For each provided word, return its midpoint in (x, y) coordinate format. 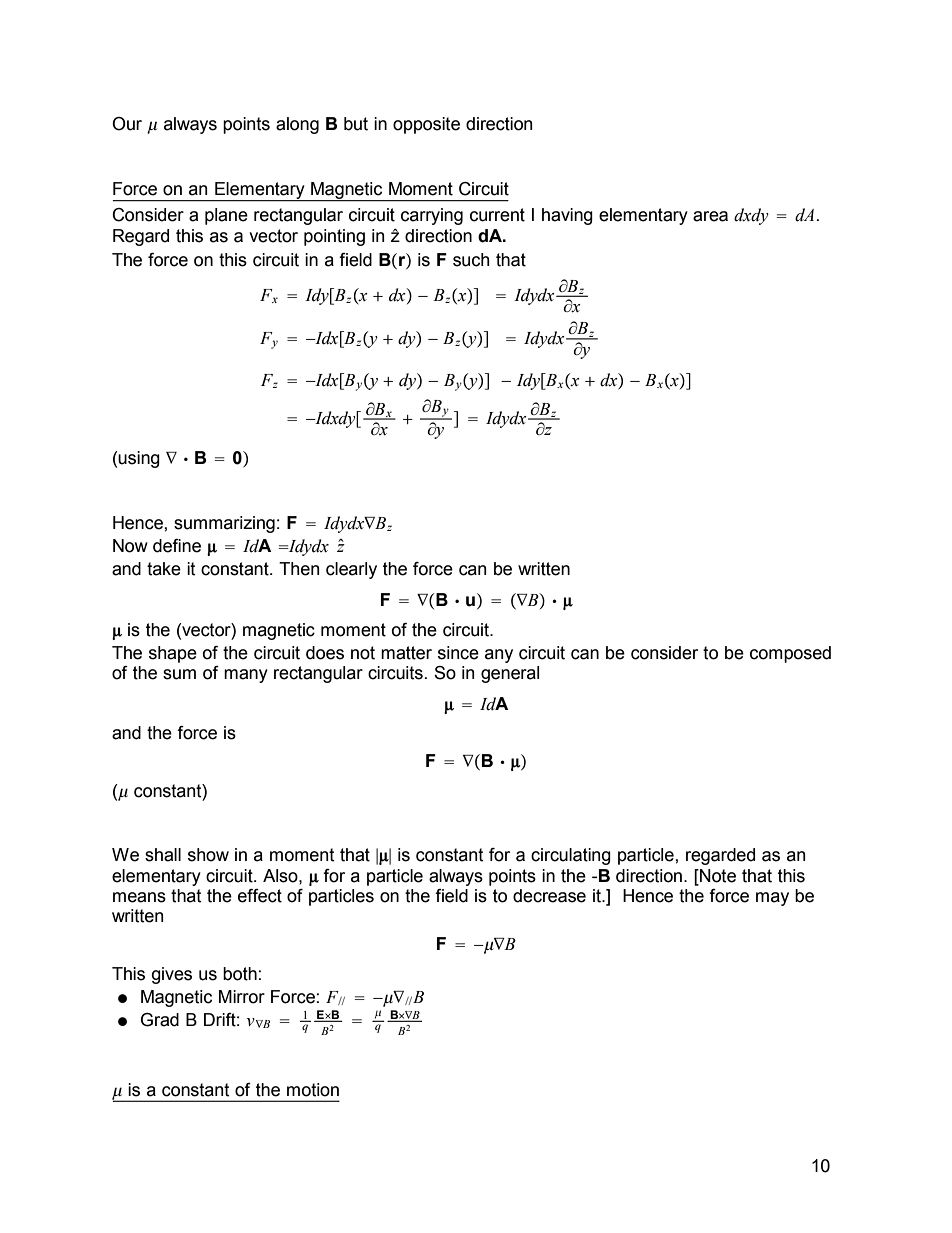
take (164, 569)
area (710, 216)
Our (127, 124)
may (772, 899)
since (458, 653)
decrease (549, 896)
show (208, 855)
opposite (426, 125)
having (567, 216)
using (139, 459)
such (471, 260)
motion (313, 1090)
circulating (571, 856)
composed (790, 654)
